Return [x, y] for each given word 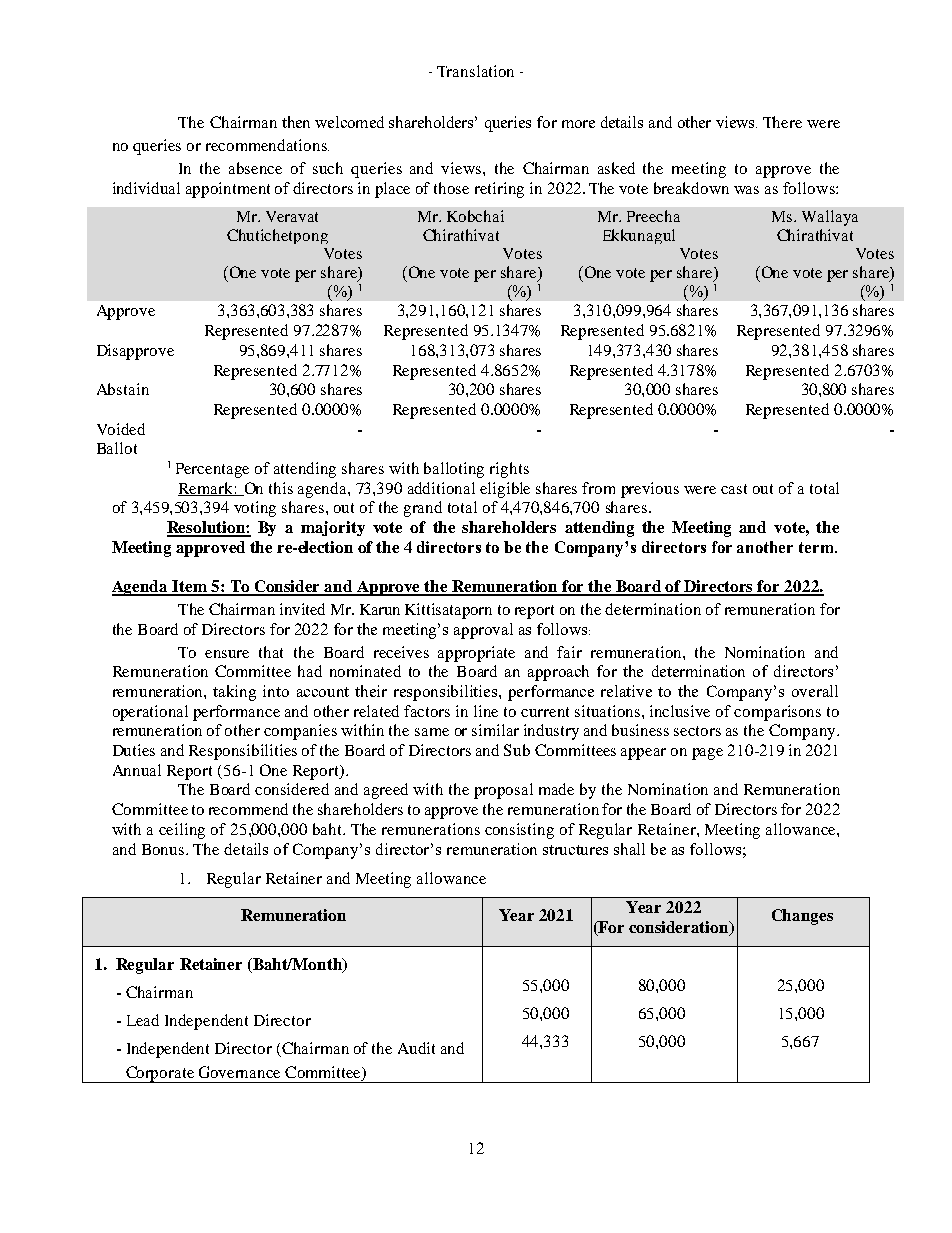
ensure [227, 654]
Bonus [164, 849]
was [746, 190]
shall [629, 849]
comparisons [777, 713]
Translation [475, 71]
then [296, 122]
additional [441, 488]
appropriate [476, 654]
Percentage [212, 470]
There [782, 122]
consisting [519, 831]
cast [734, 489]
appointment [228, 190]
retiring [499, 190]
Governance [239, 1072]
